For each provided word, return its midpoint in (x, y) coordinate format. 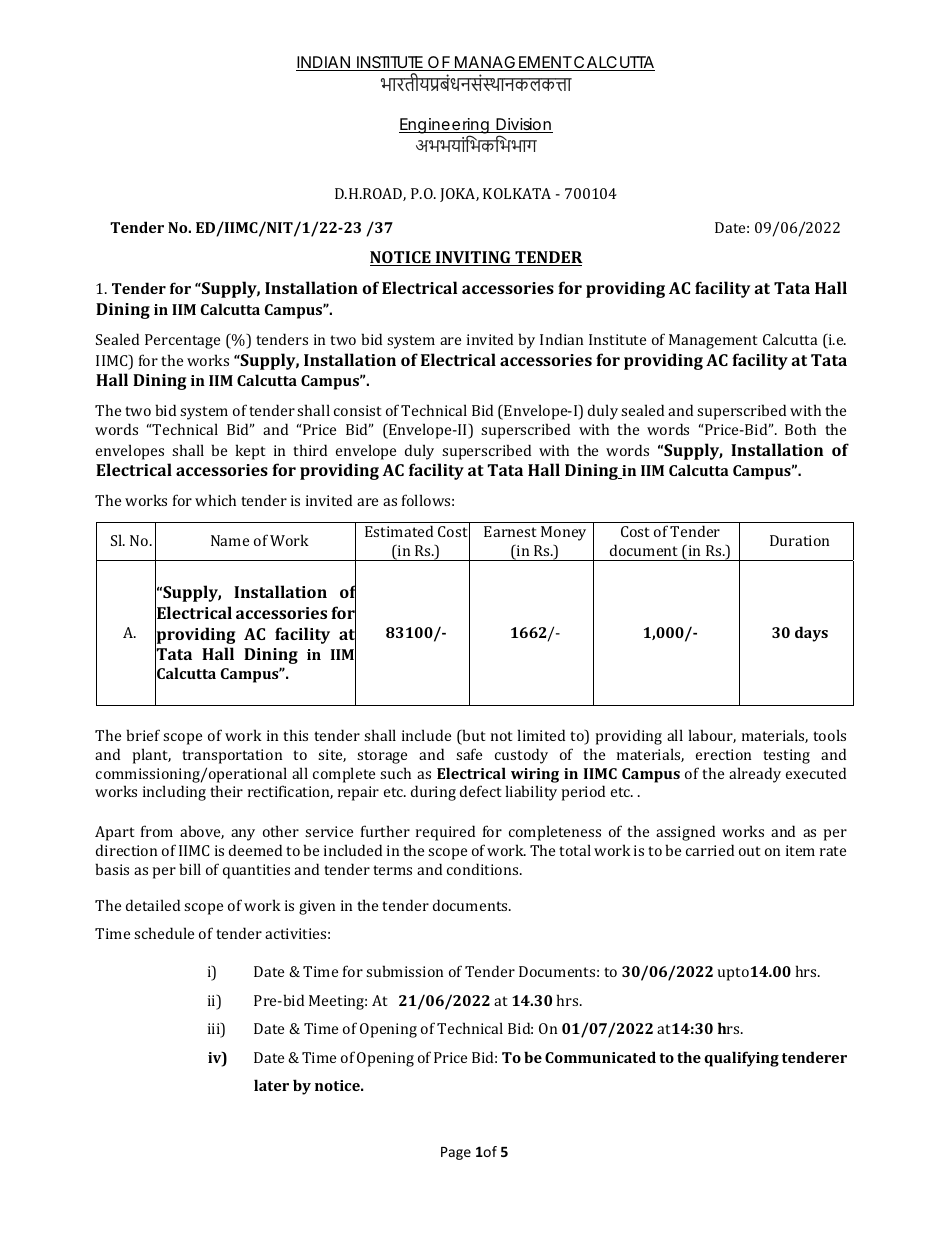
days (811, 634)
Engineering (445, 127)
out (749, 851)
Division (523, 125)
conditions (484, 869)
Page (456, 1153)
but (472, 736)
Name (230, 540)
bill (190, 869)
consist (357, 410)
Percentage (182, 341)
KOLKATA (517, 193)
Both (800, 429)
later (271, 1085)
